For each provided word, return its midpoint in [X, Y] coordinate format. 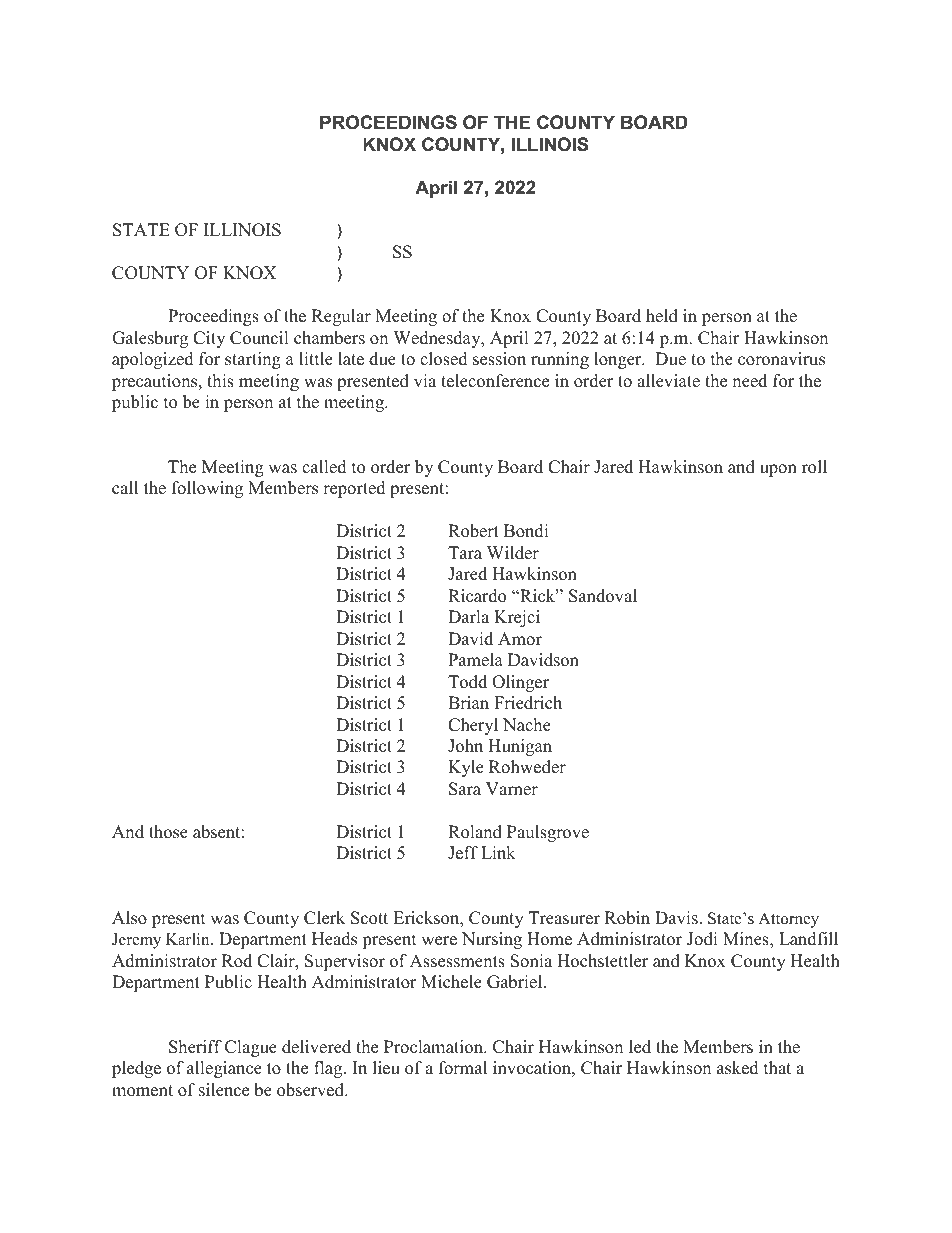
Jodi [702, 939]
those [168, 832]
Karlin [189, 939]
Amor [520, 639]
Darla [468, 616]
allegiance [224, 1069]
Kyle [466, 768]
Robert [473, 531]
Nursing [492, 940]
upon [778, 470]
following [207, 489]
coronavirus [781, 359]
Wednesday [438, 339]
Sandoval [603, 596]
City [209, 339]
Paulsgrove [548, 833]
